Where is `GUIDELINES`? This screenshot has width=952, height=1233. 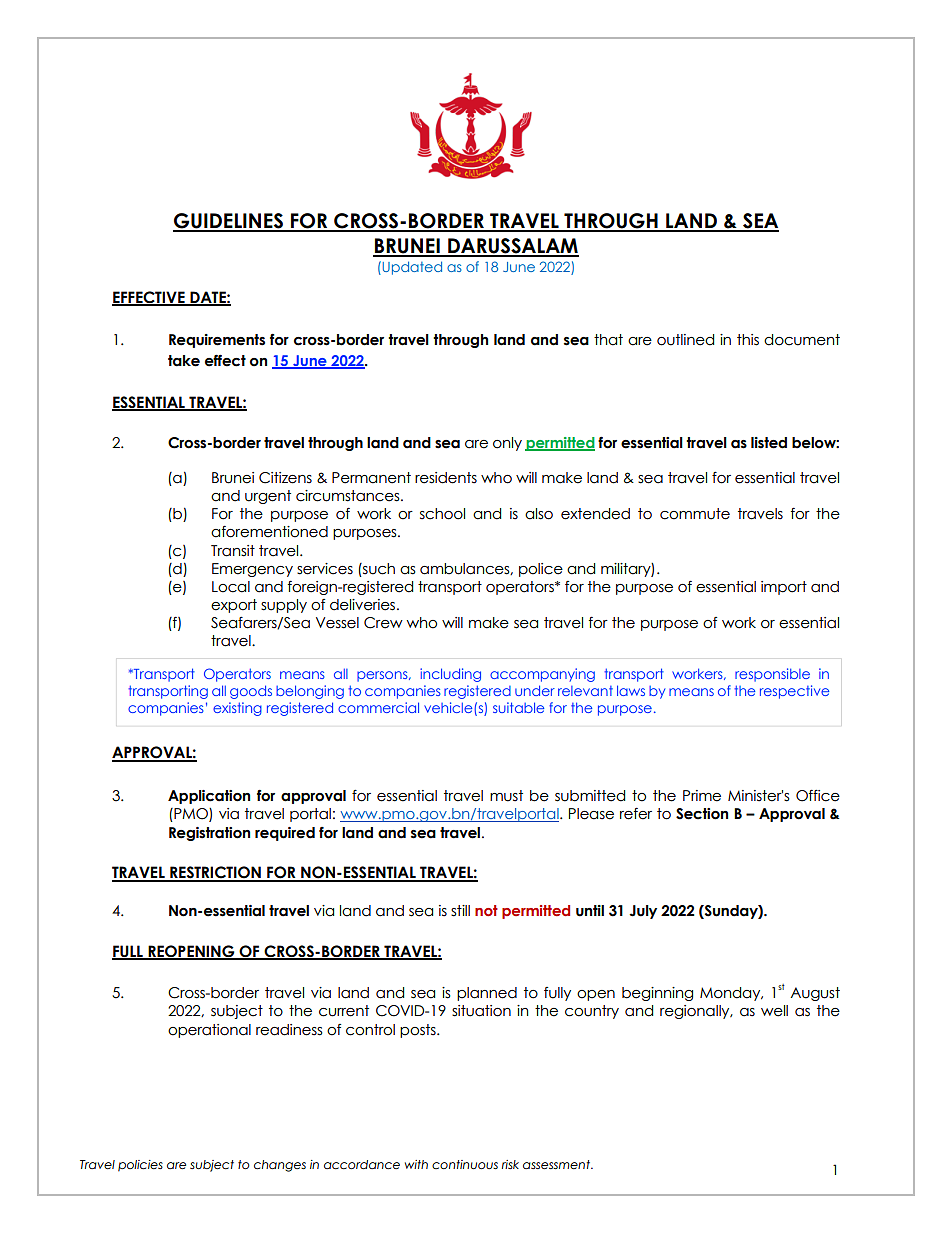 GUIDELINES is located at coordinates (229, 222).
